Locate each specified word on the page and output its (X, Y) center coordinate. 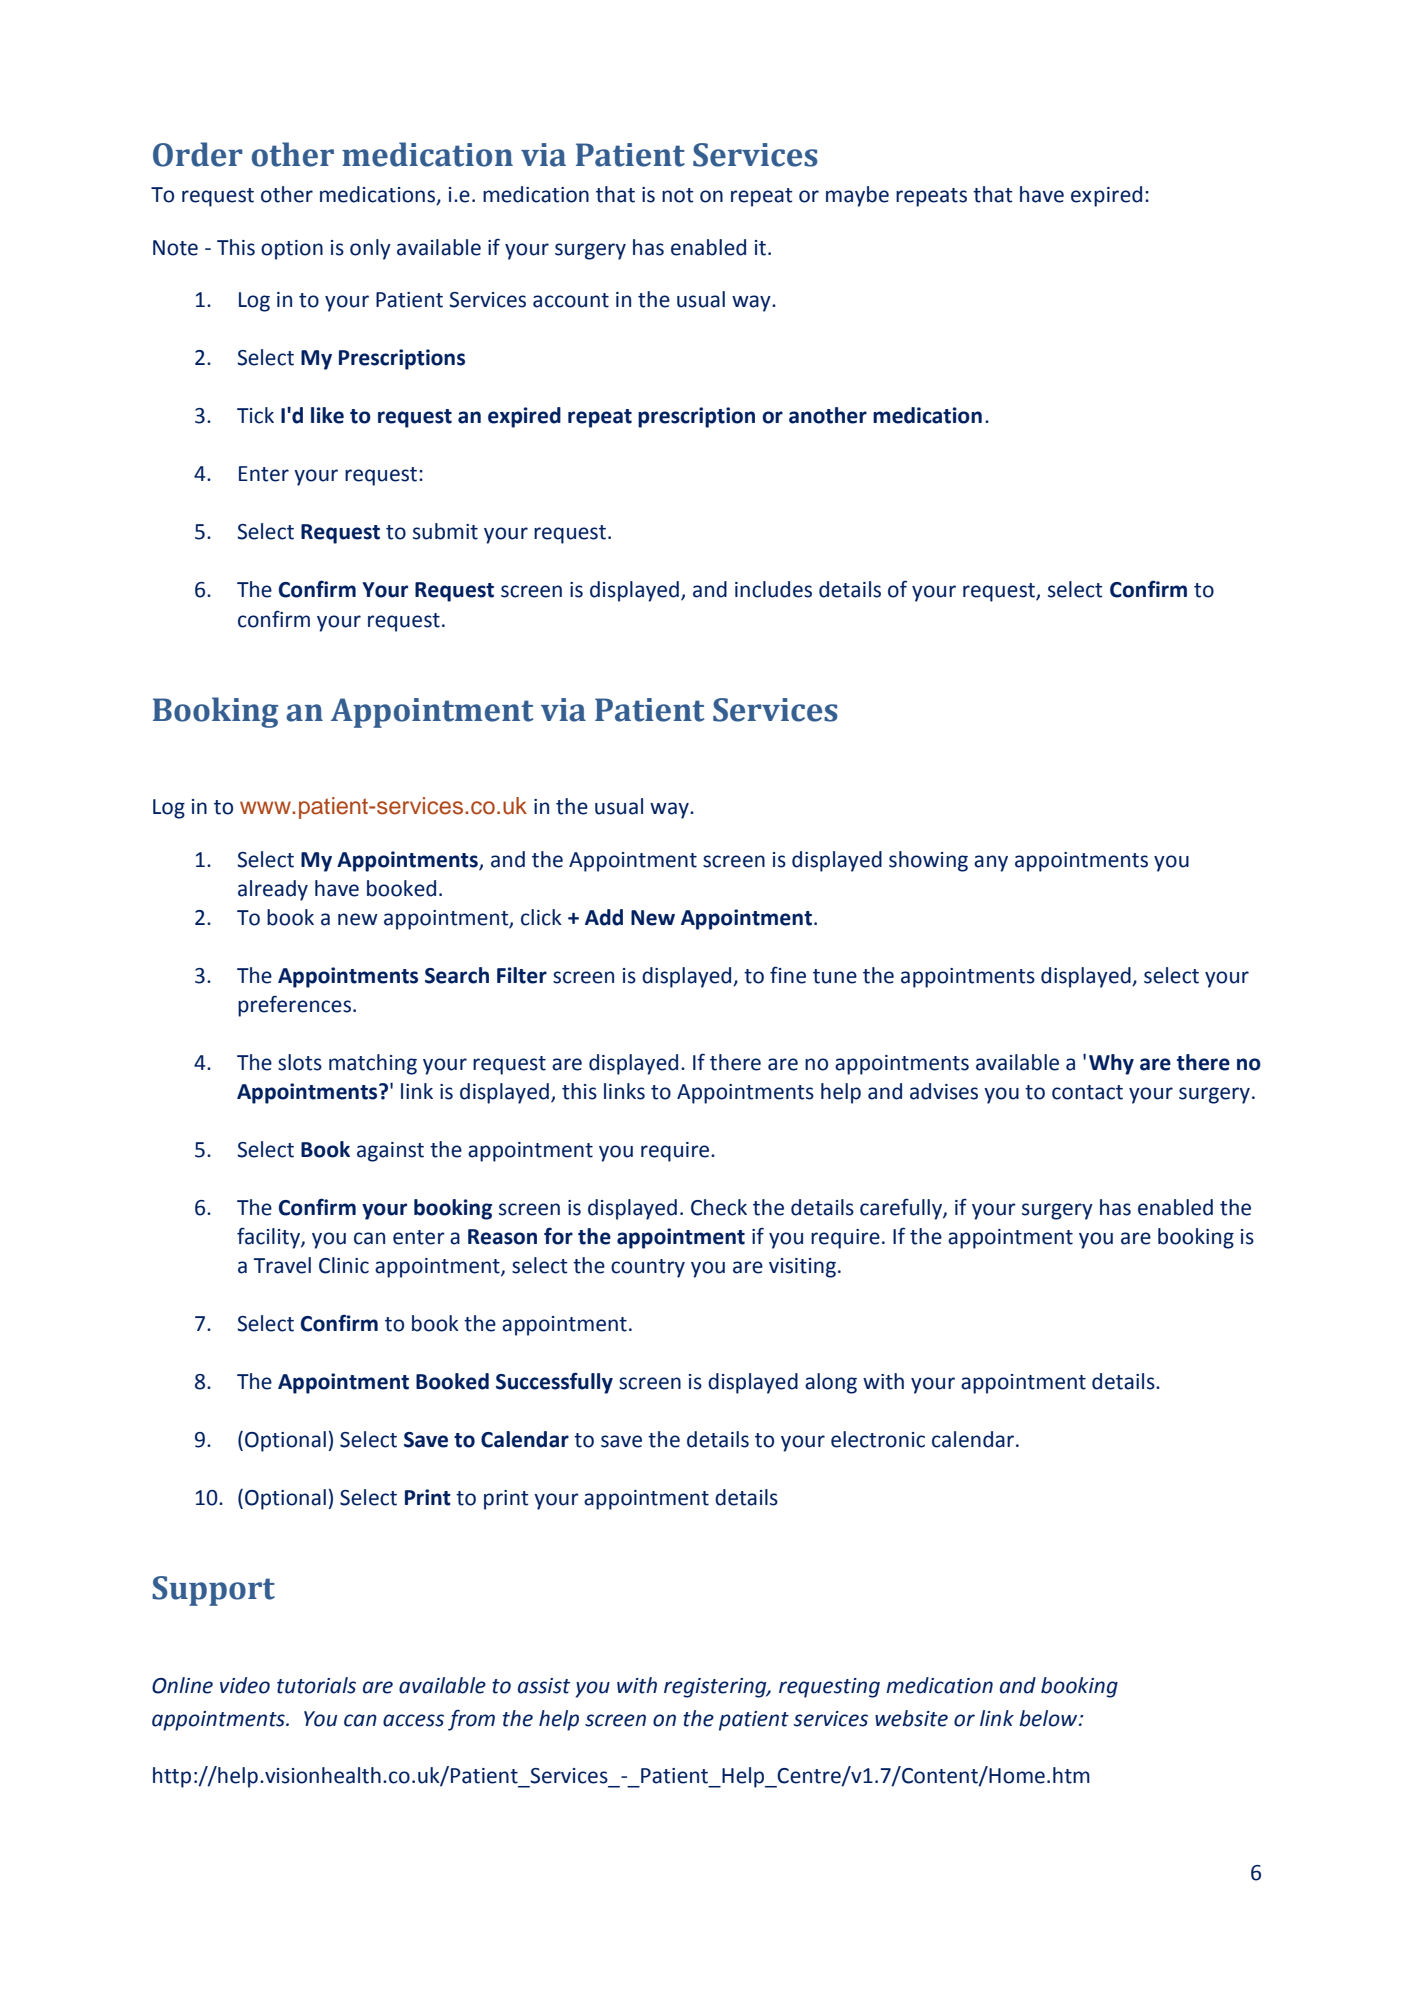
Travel (282, 1265)
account (571, 300)
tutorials (316, 1685)
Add (604, 917)
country (648, 1268)
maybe (857, 196)
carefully (902, 1209)
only (370, 249)
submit (445, 531)
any (991, 863)
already (273, 890)
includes (773, 589)
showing (928, 861)
